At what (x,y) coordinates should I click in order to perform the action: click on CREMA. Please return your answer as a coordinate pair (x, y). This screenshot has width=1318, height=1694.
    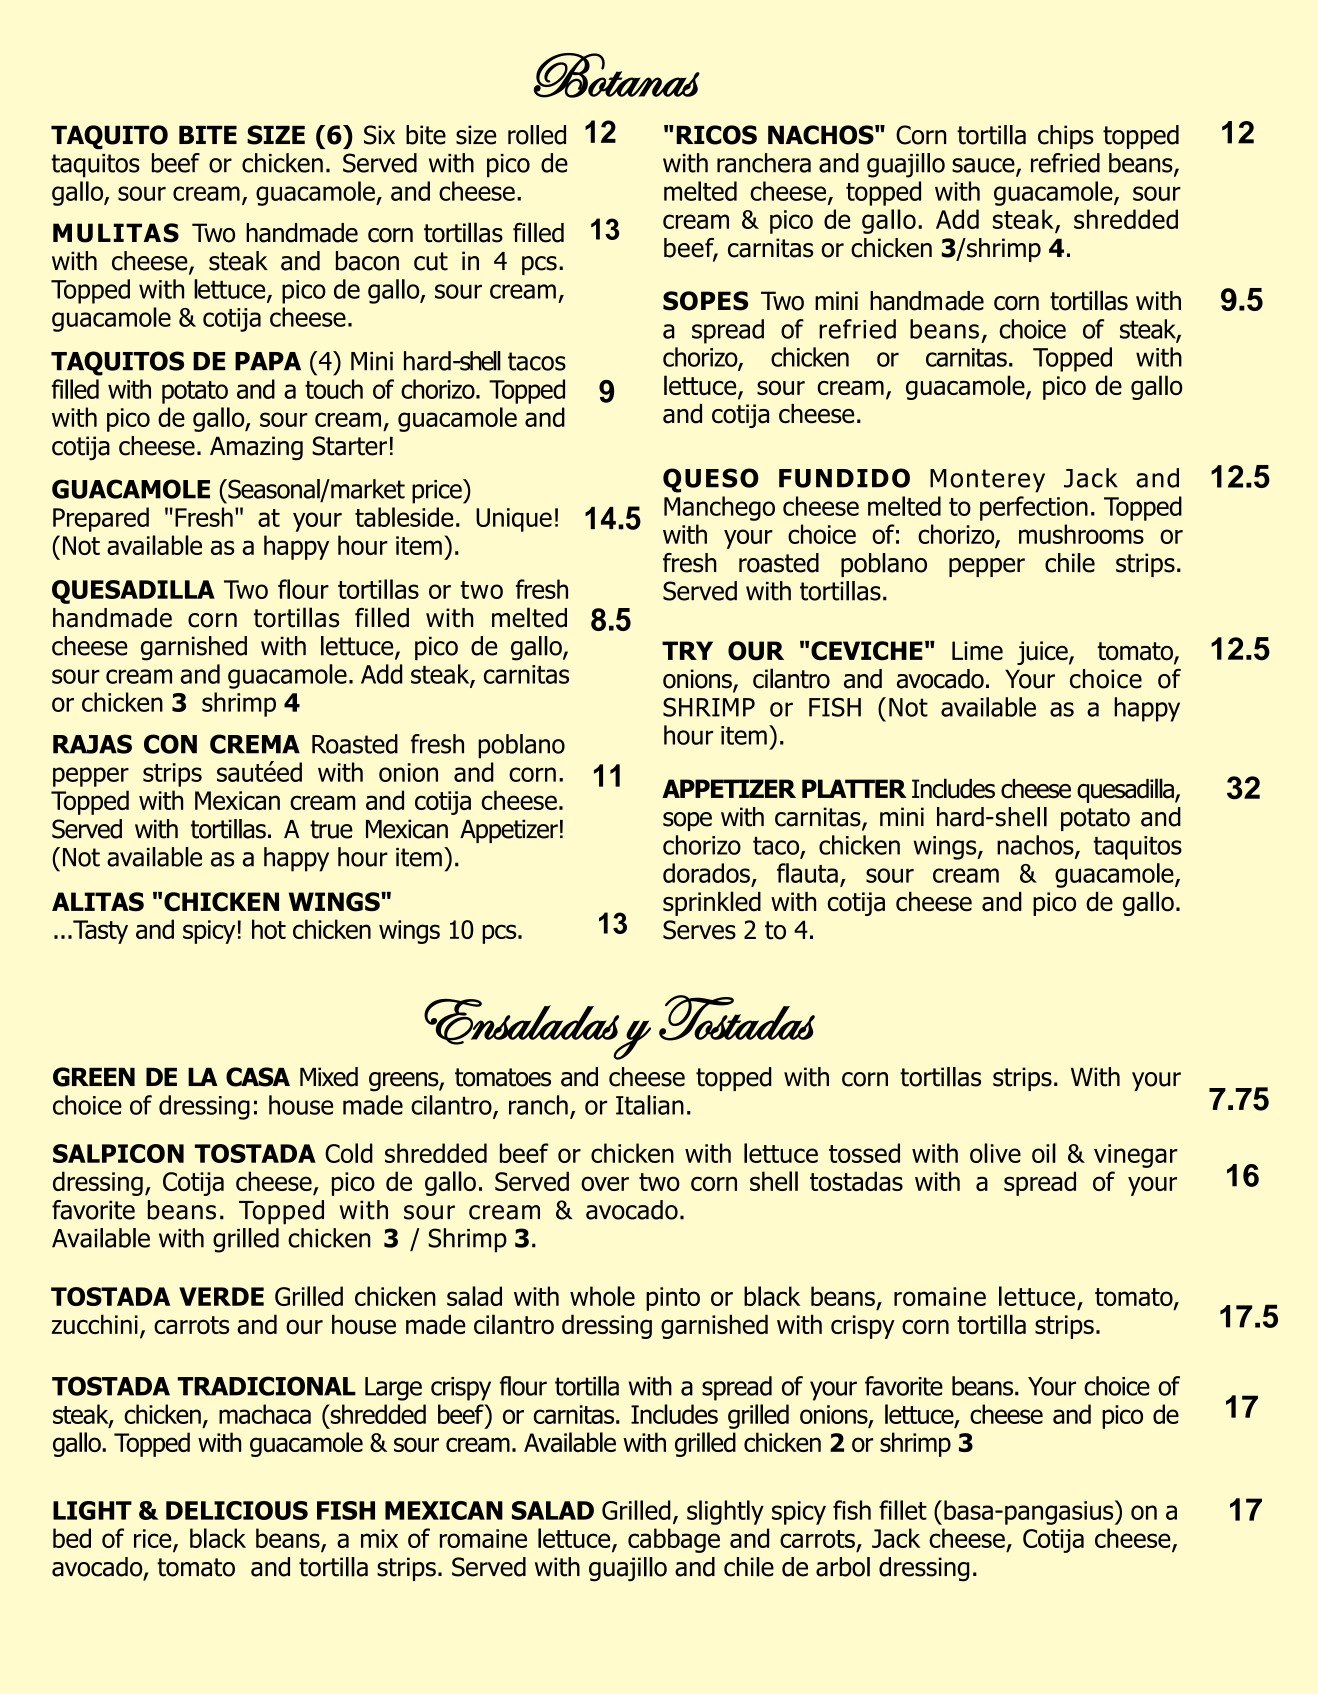
    Looking at the image, I should click on (255, 744).
